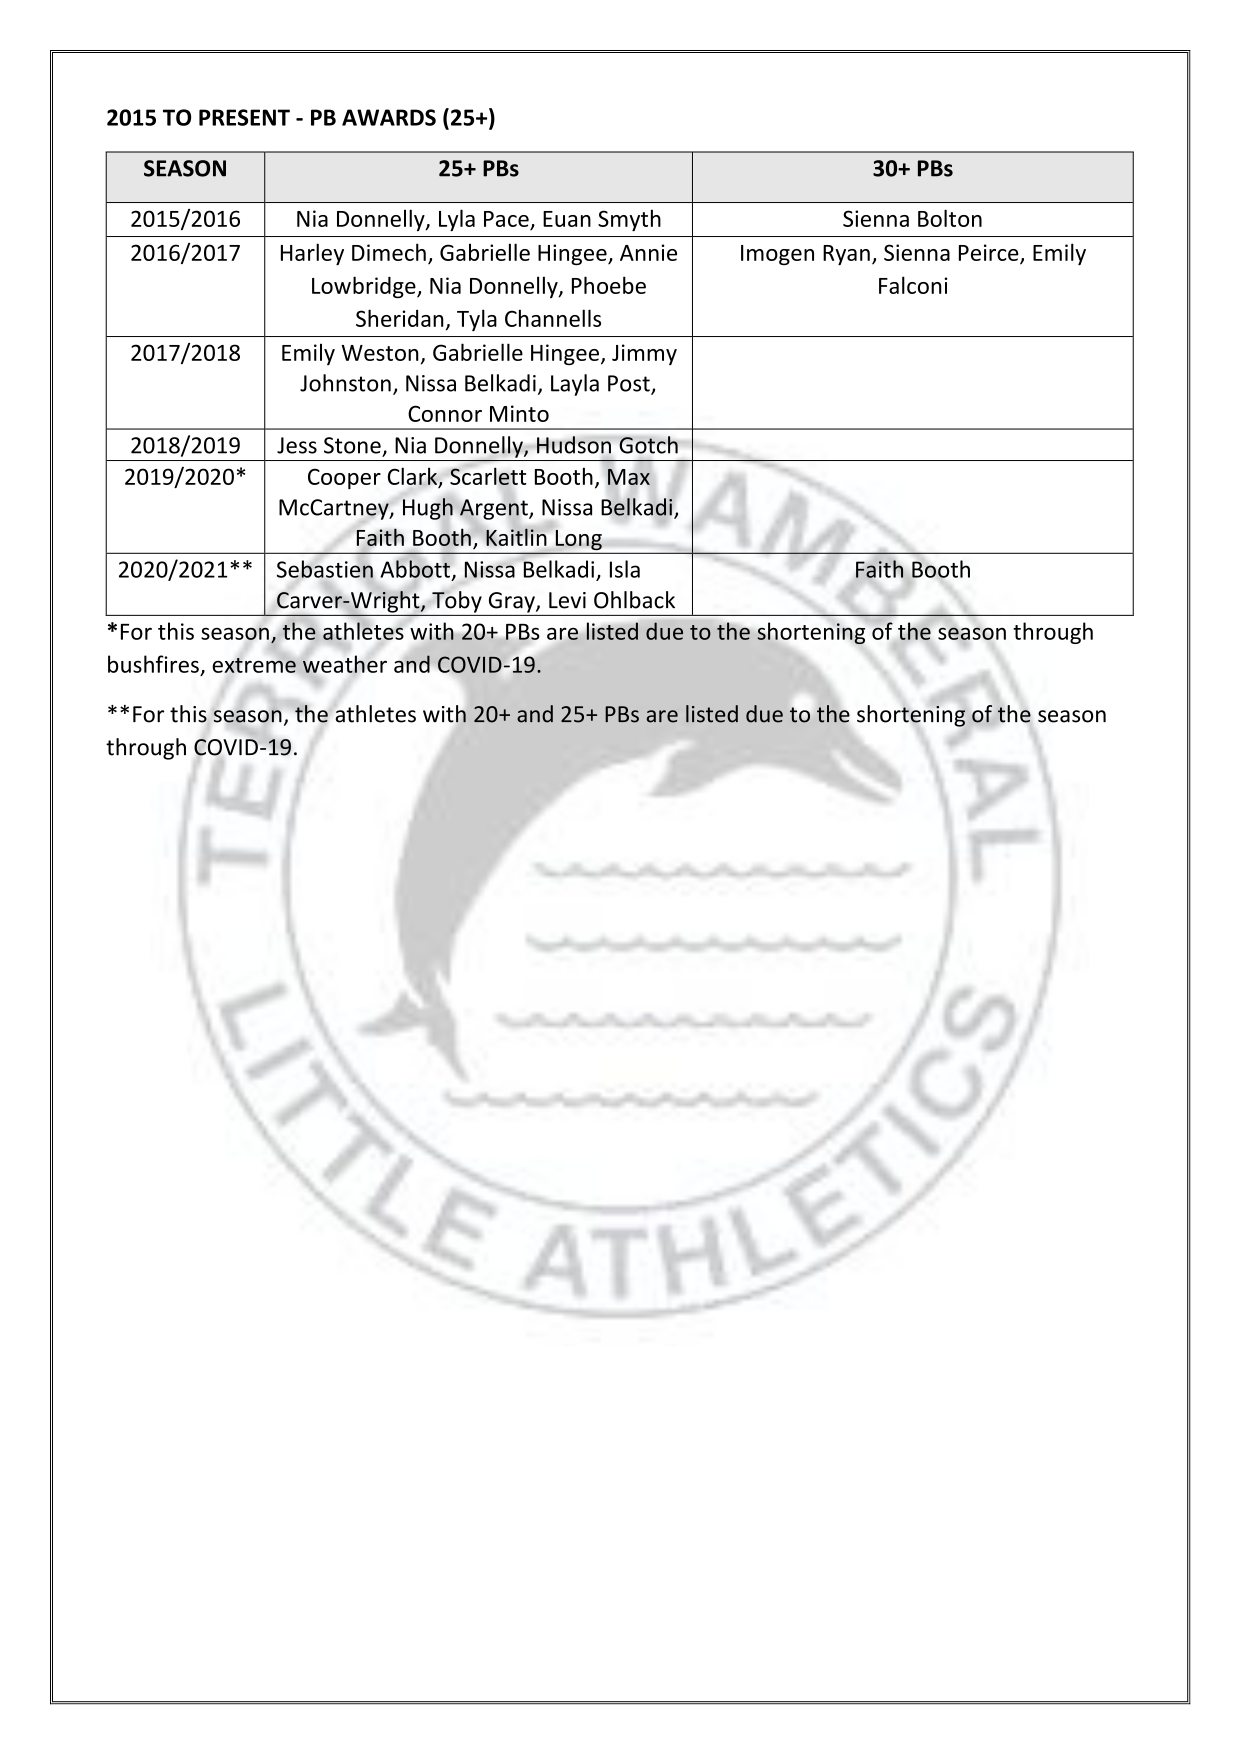 The height and width of the image is (1754, 1240). I want to click on extreme, so click(255, 664).
